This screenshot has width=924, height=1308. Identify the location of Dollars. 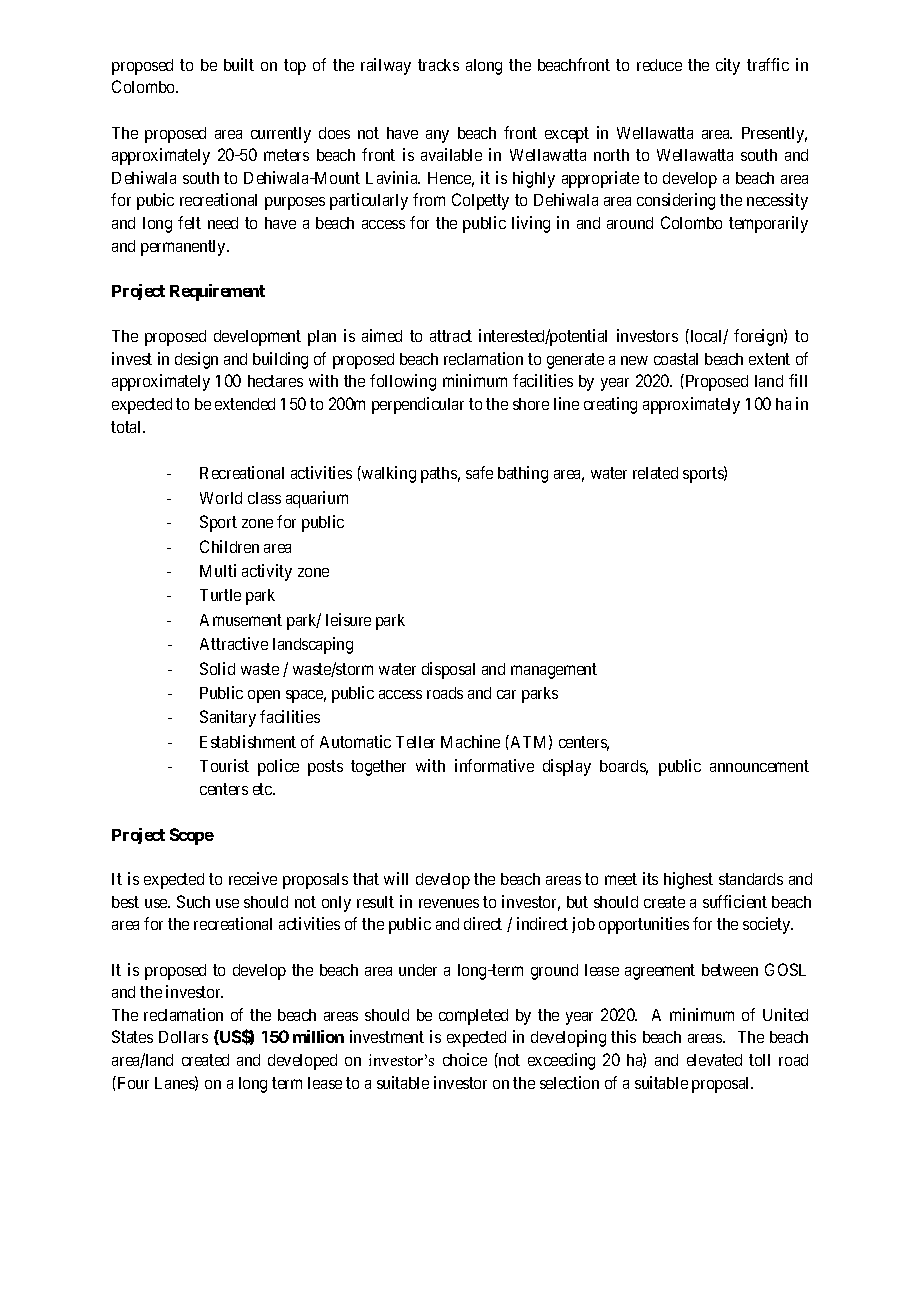
(183, 1037).
